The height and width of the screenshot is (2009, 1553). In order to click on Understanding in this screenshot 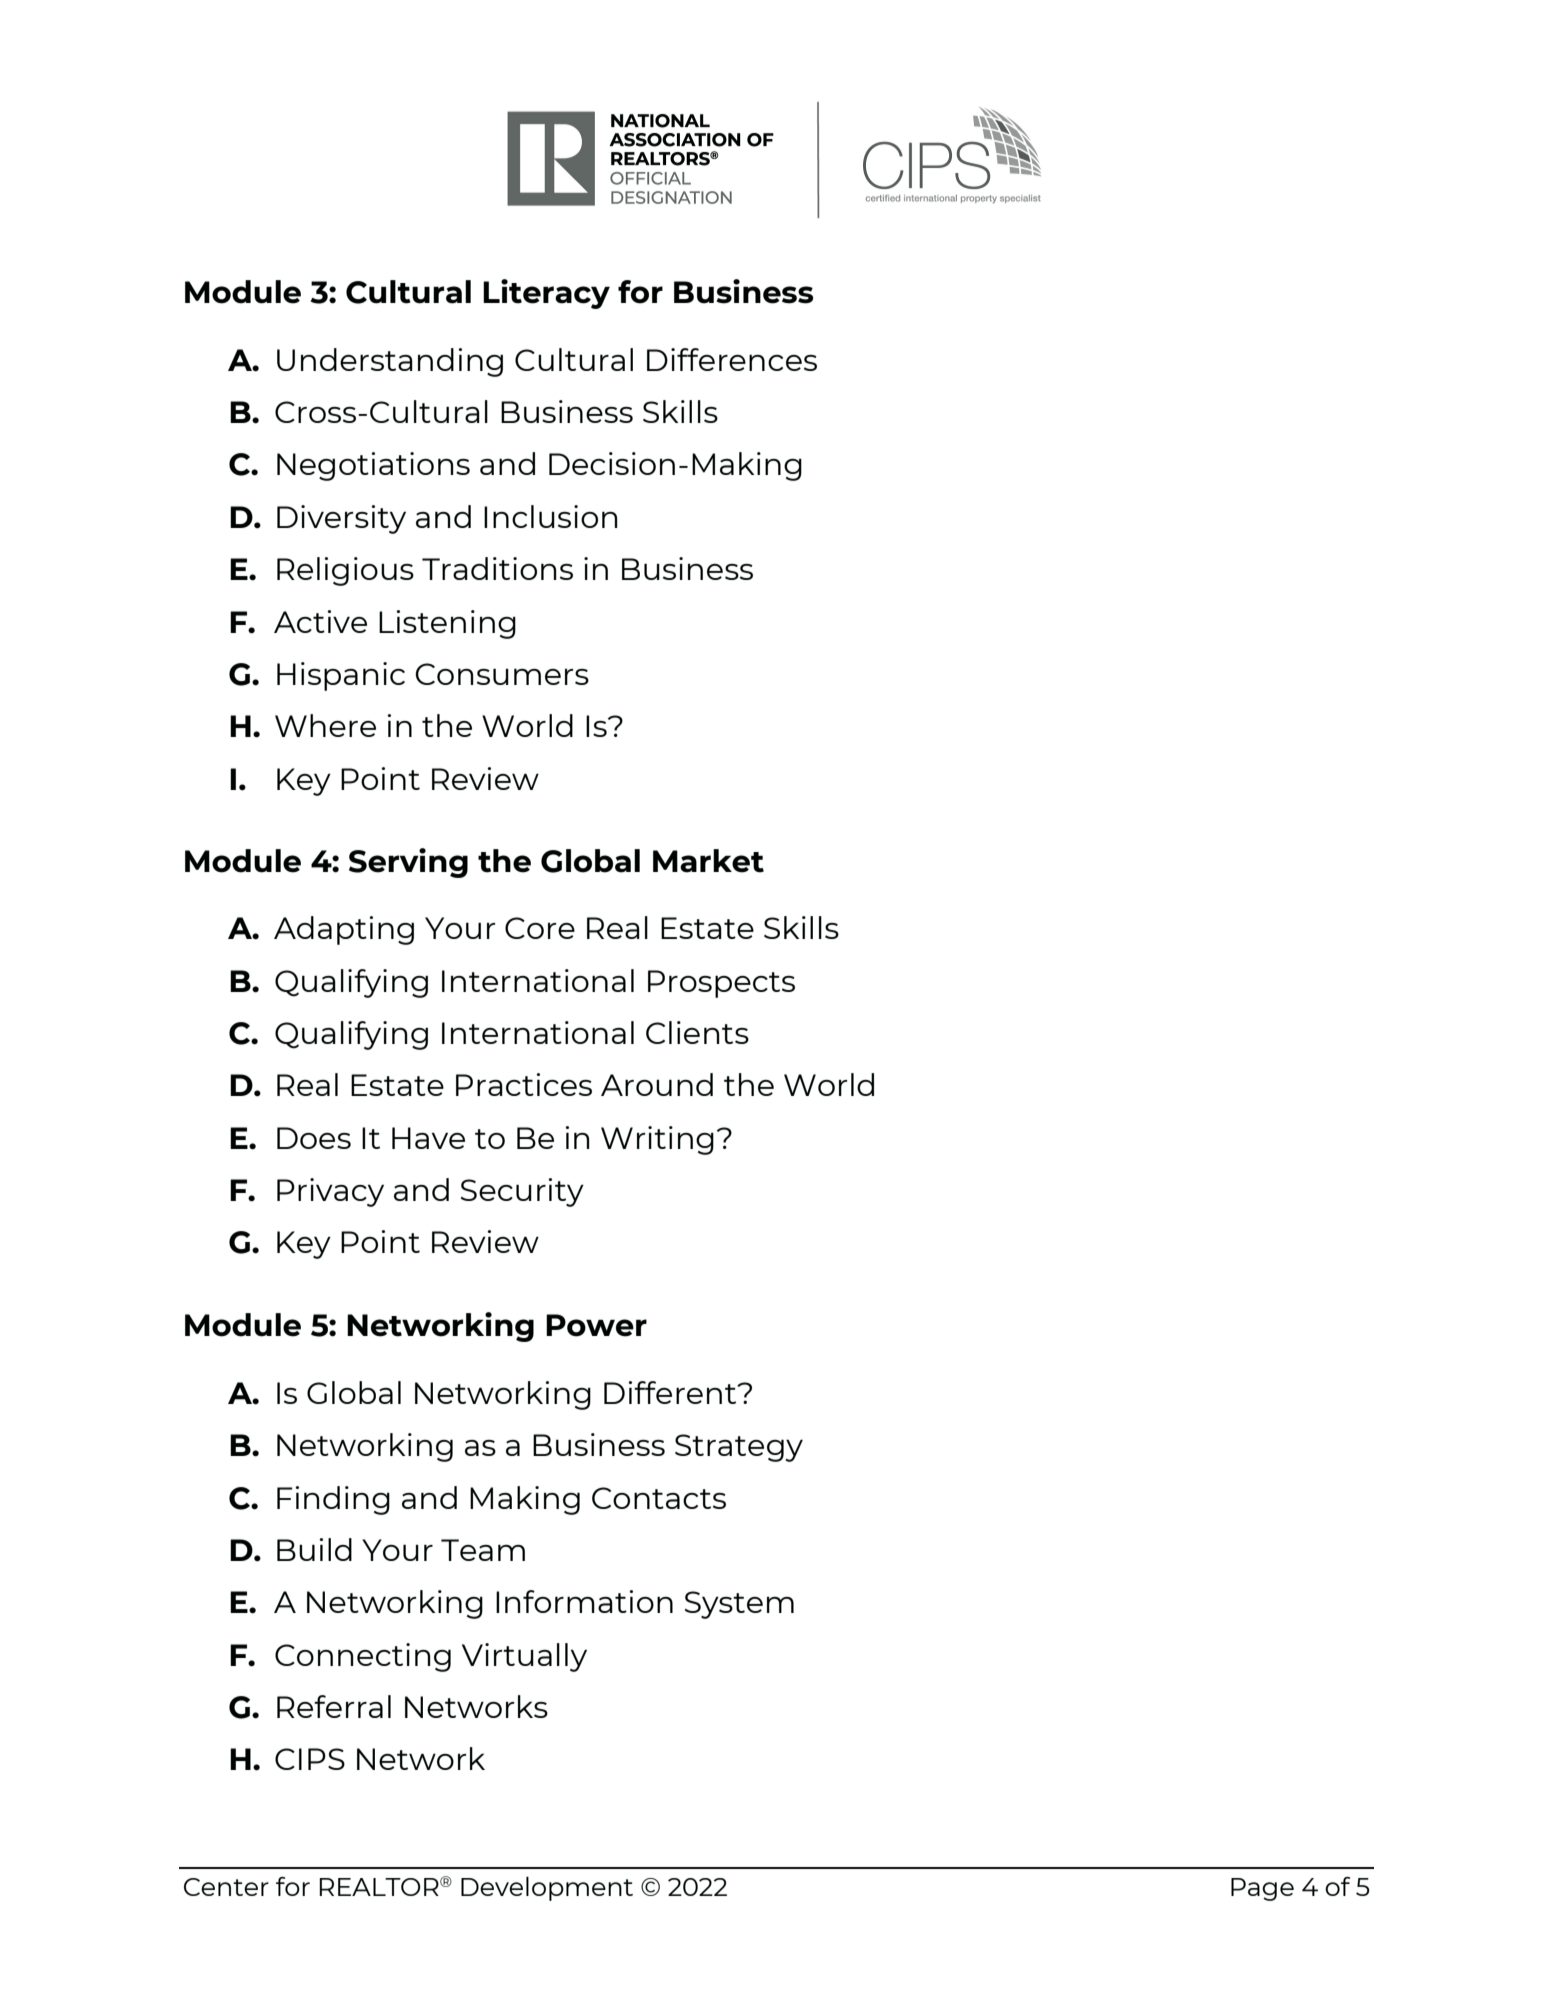, I will do `click(390, 362)`.
